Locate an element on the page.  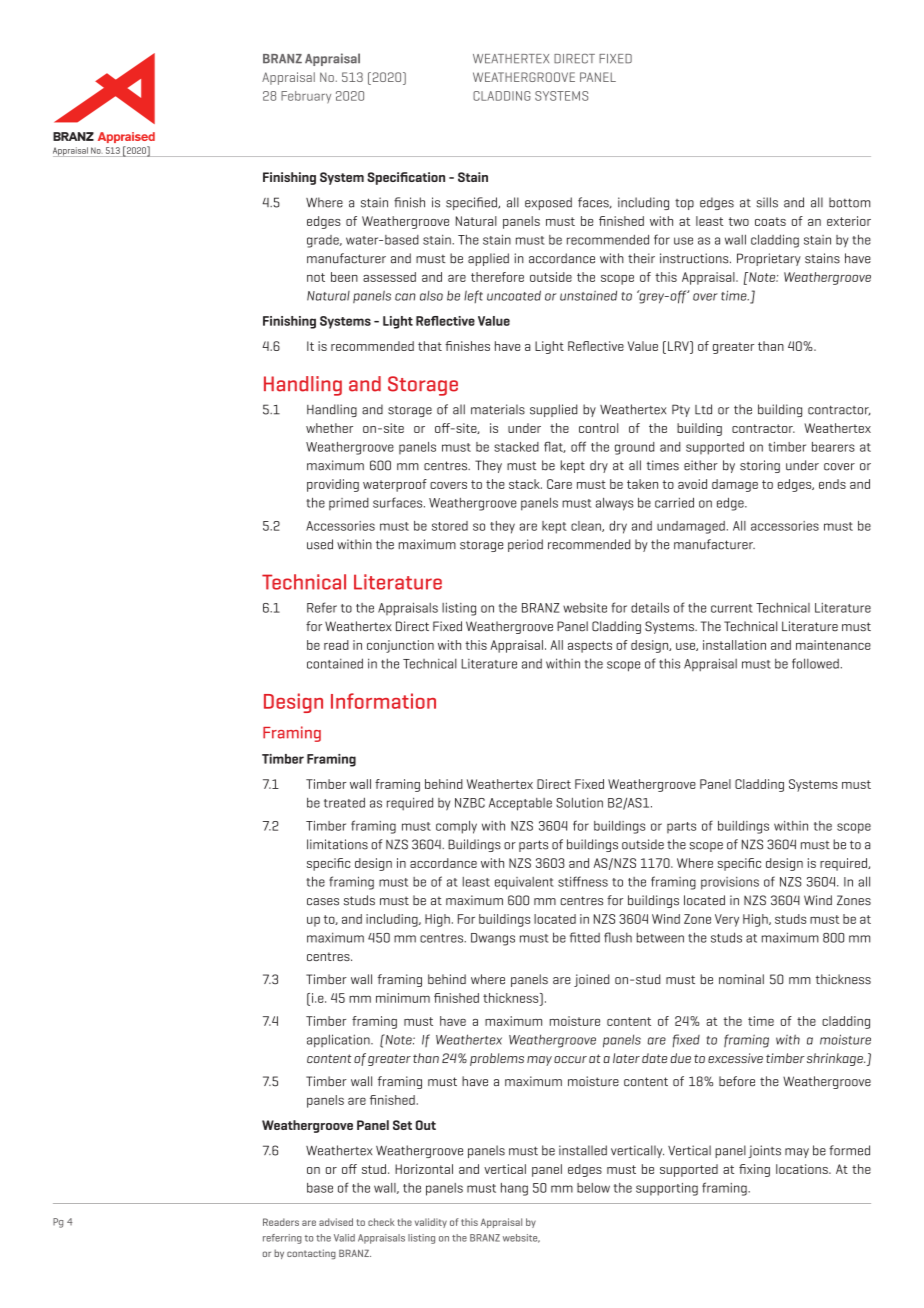
below is located at coordinates (593, 1188).
